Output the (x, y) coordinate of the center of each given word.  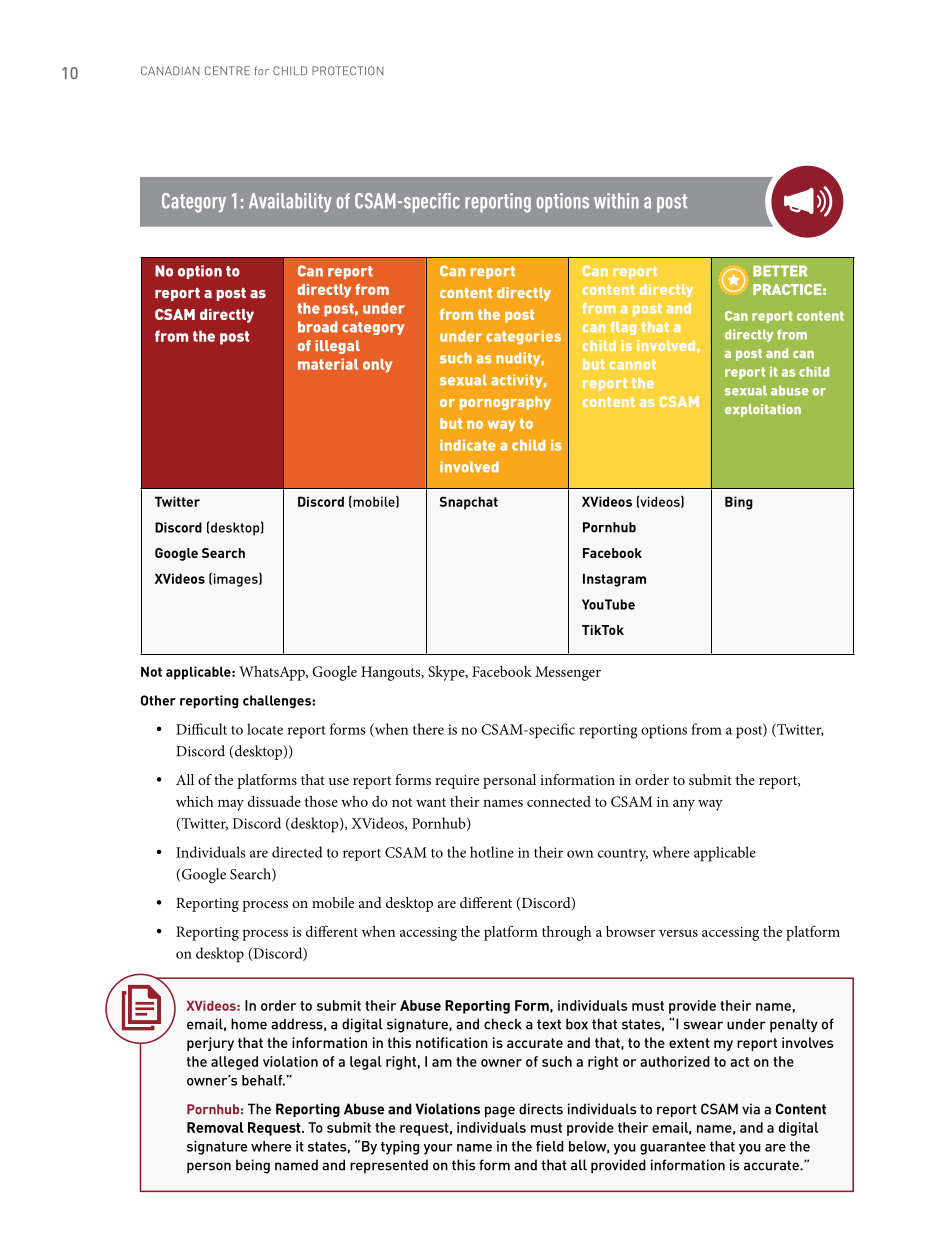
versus (678, 933)
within (616, 201)
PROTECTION (347, 70)
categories (523, 338)
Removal (215, 1127)
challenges (278, 702)
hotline (492, 852)
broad (318, 327)
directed (297, 852)
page (500, 1112)
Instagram (614, 580)
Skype (447, 673)
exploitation (763, 410)
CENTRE (227, 70)
